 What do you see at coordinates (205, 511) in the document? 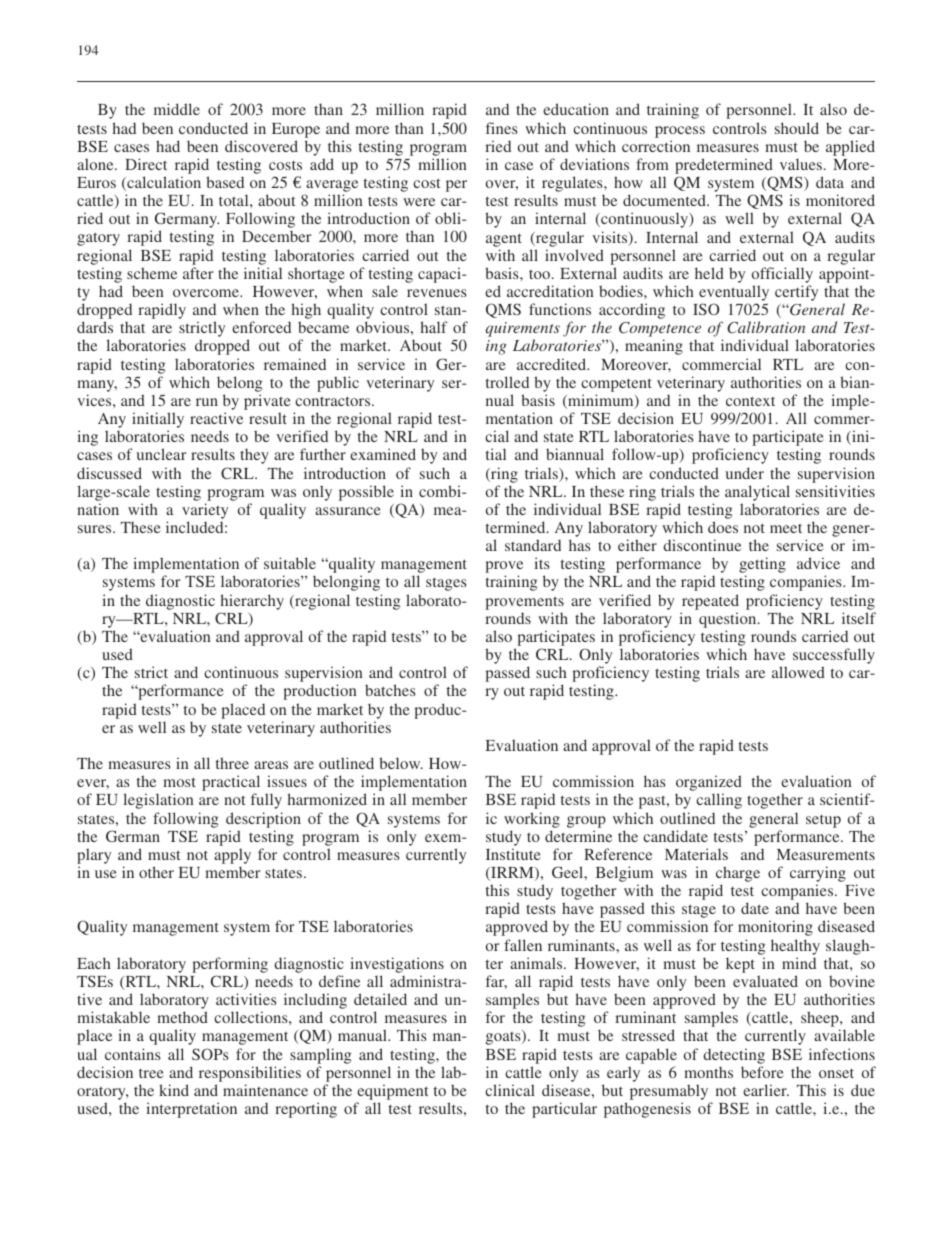
I see `variety` at bounding box center [205, 511].
